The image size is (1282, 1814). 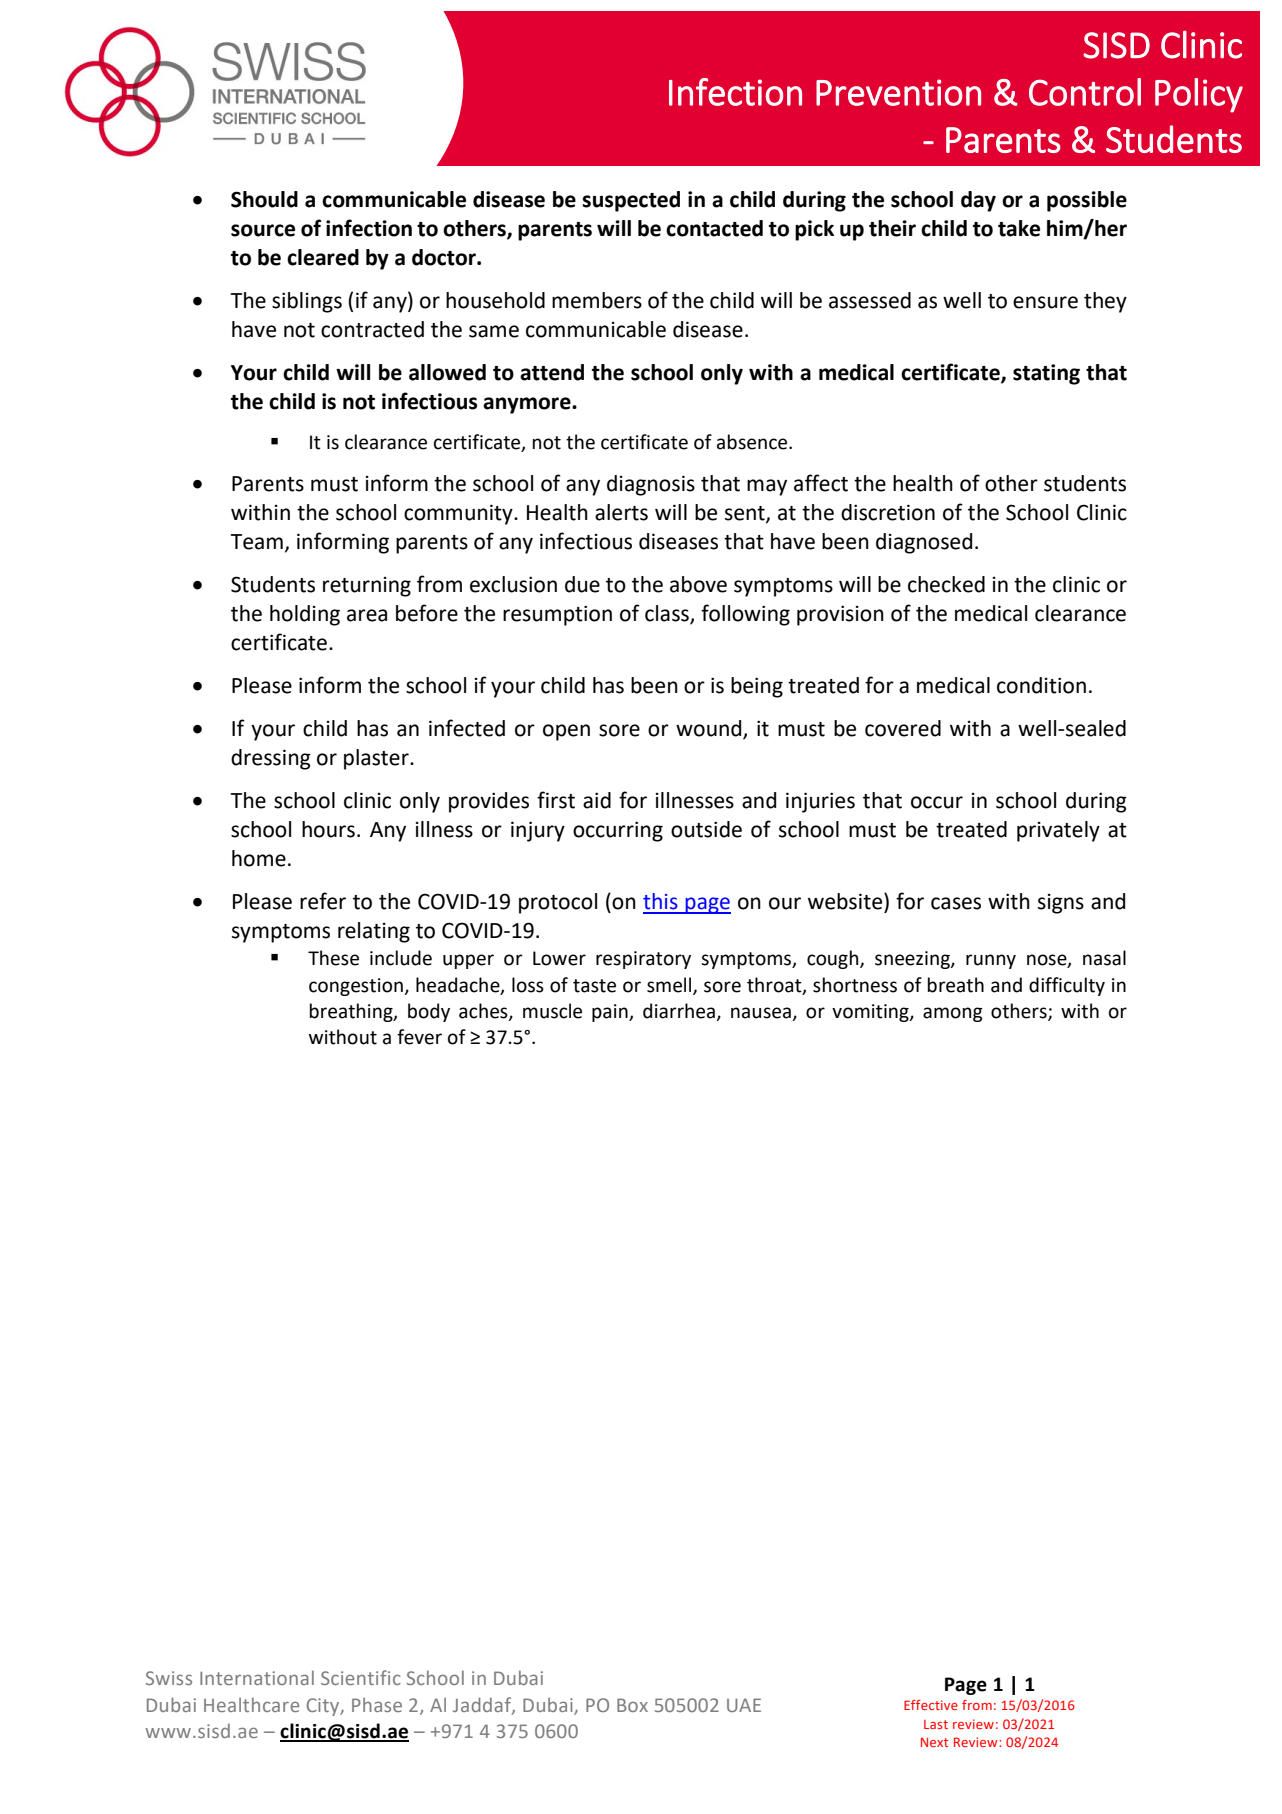 I want to click on suspected, so click(x=631, y=201).
